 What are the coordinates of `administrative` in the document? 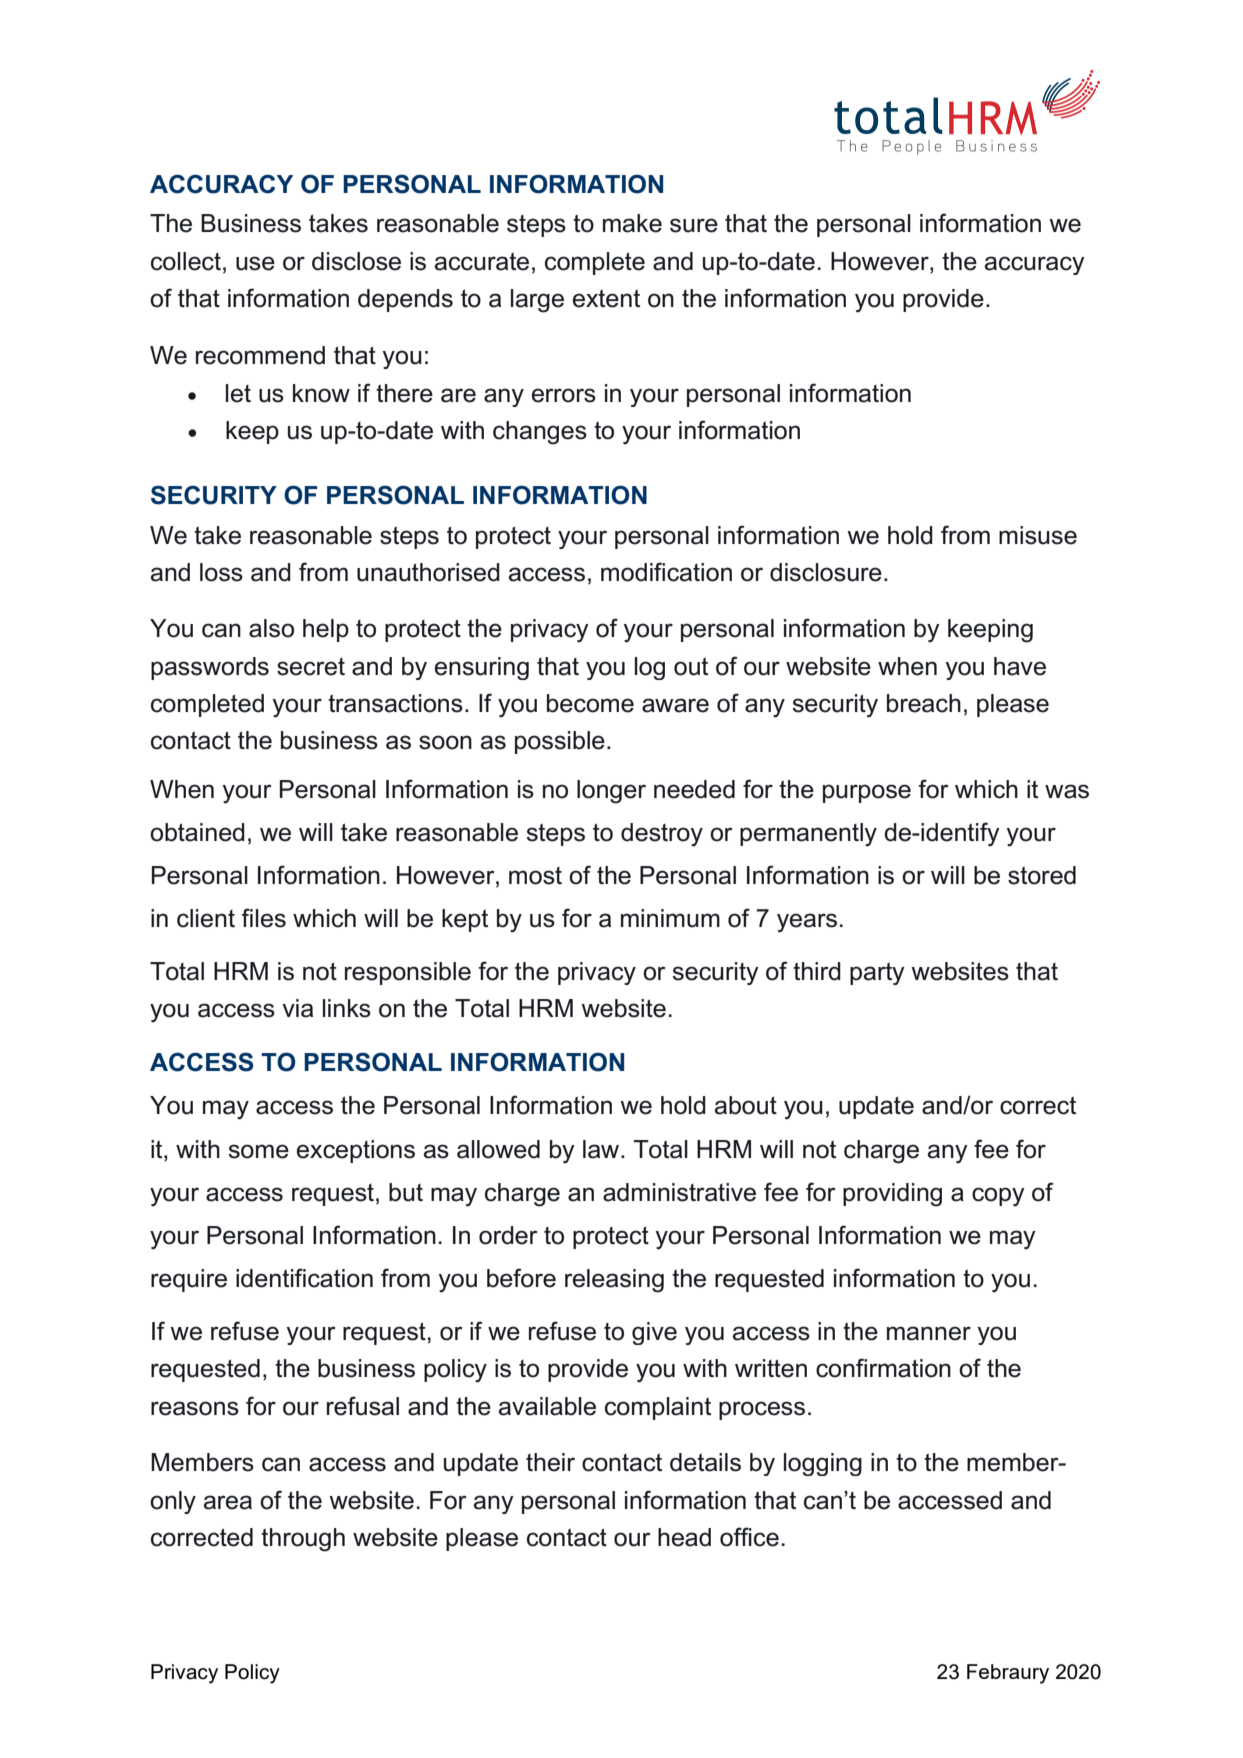 It's located at (679, 1192).
